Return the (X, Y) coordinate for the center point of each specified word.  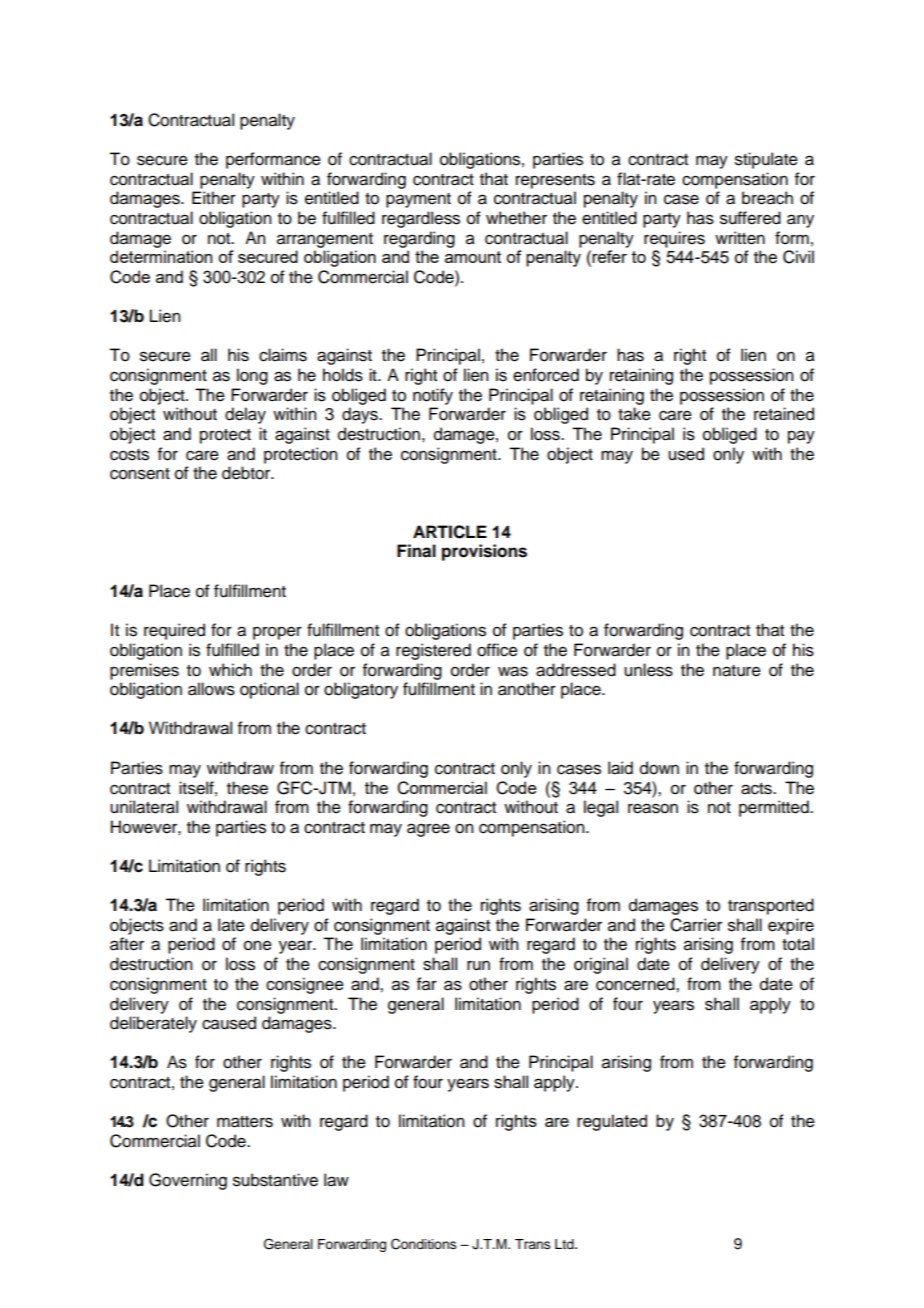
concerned (636, 984)
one (258, 945)
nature (737, 671)
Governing (188, 1181)
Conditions (424, 1244)
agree (428, 830)
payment (418, 200)
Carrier (696, 925)
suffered (750, 218)
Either (214, 198)
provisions (484, 552)
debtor (247, 473)
